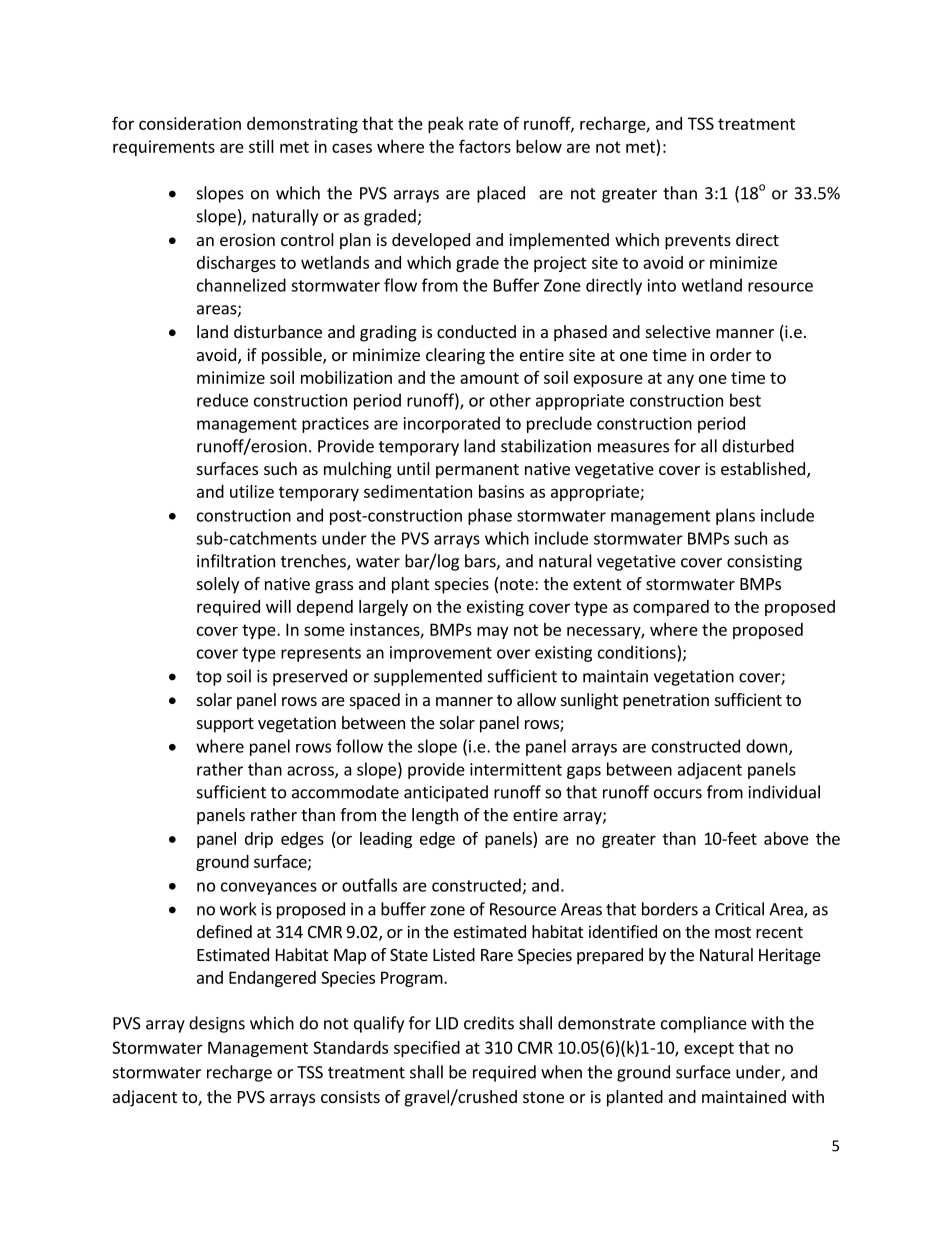  Describe the element at coordinates (485, 146) in the page. I see `factors` at that location.
